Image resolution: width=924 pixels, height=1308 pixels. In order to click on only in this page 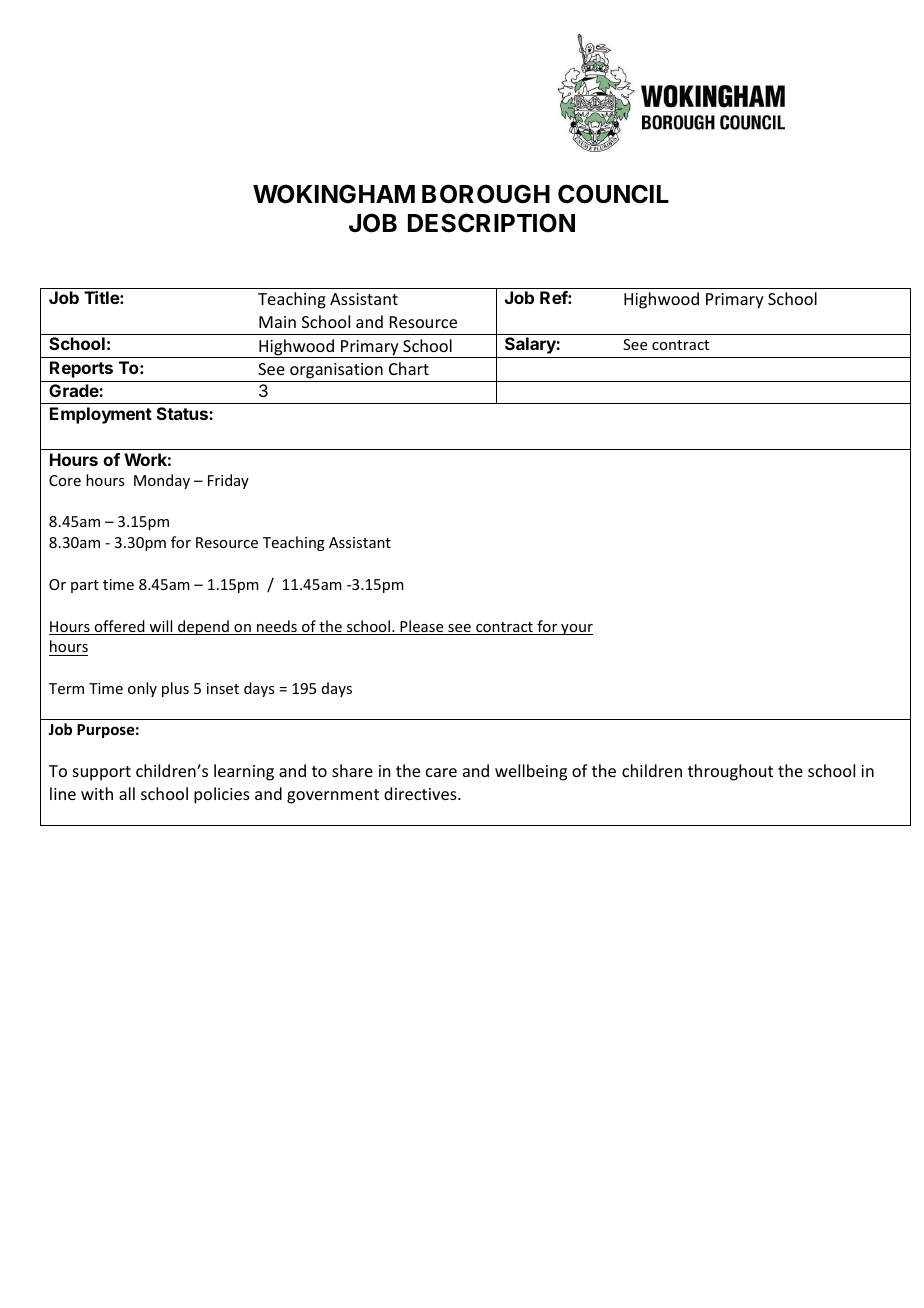, I will do `click(142, 689)`.
